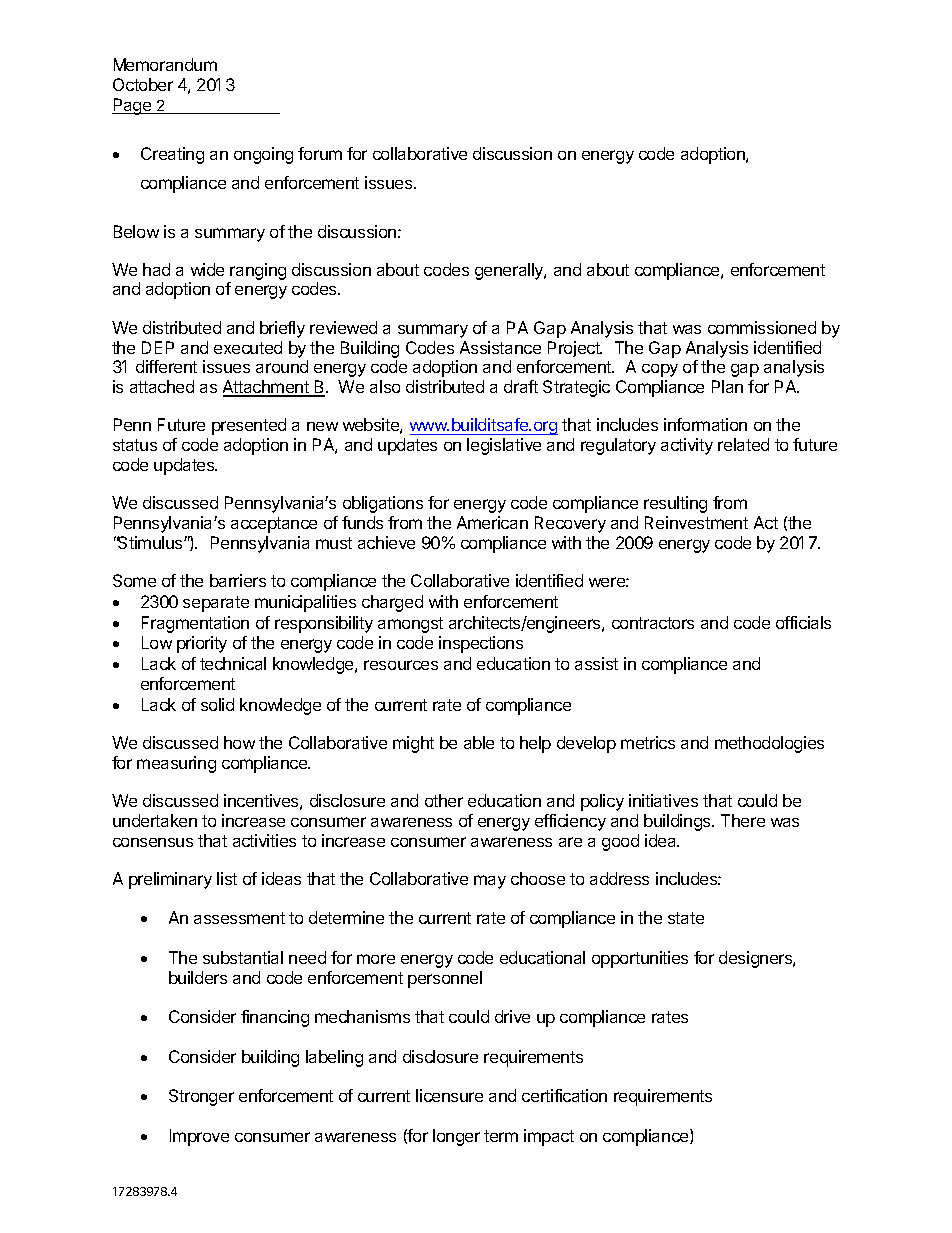  I want to click on Stronger, so click(201, 1097).
